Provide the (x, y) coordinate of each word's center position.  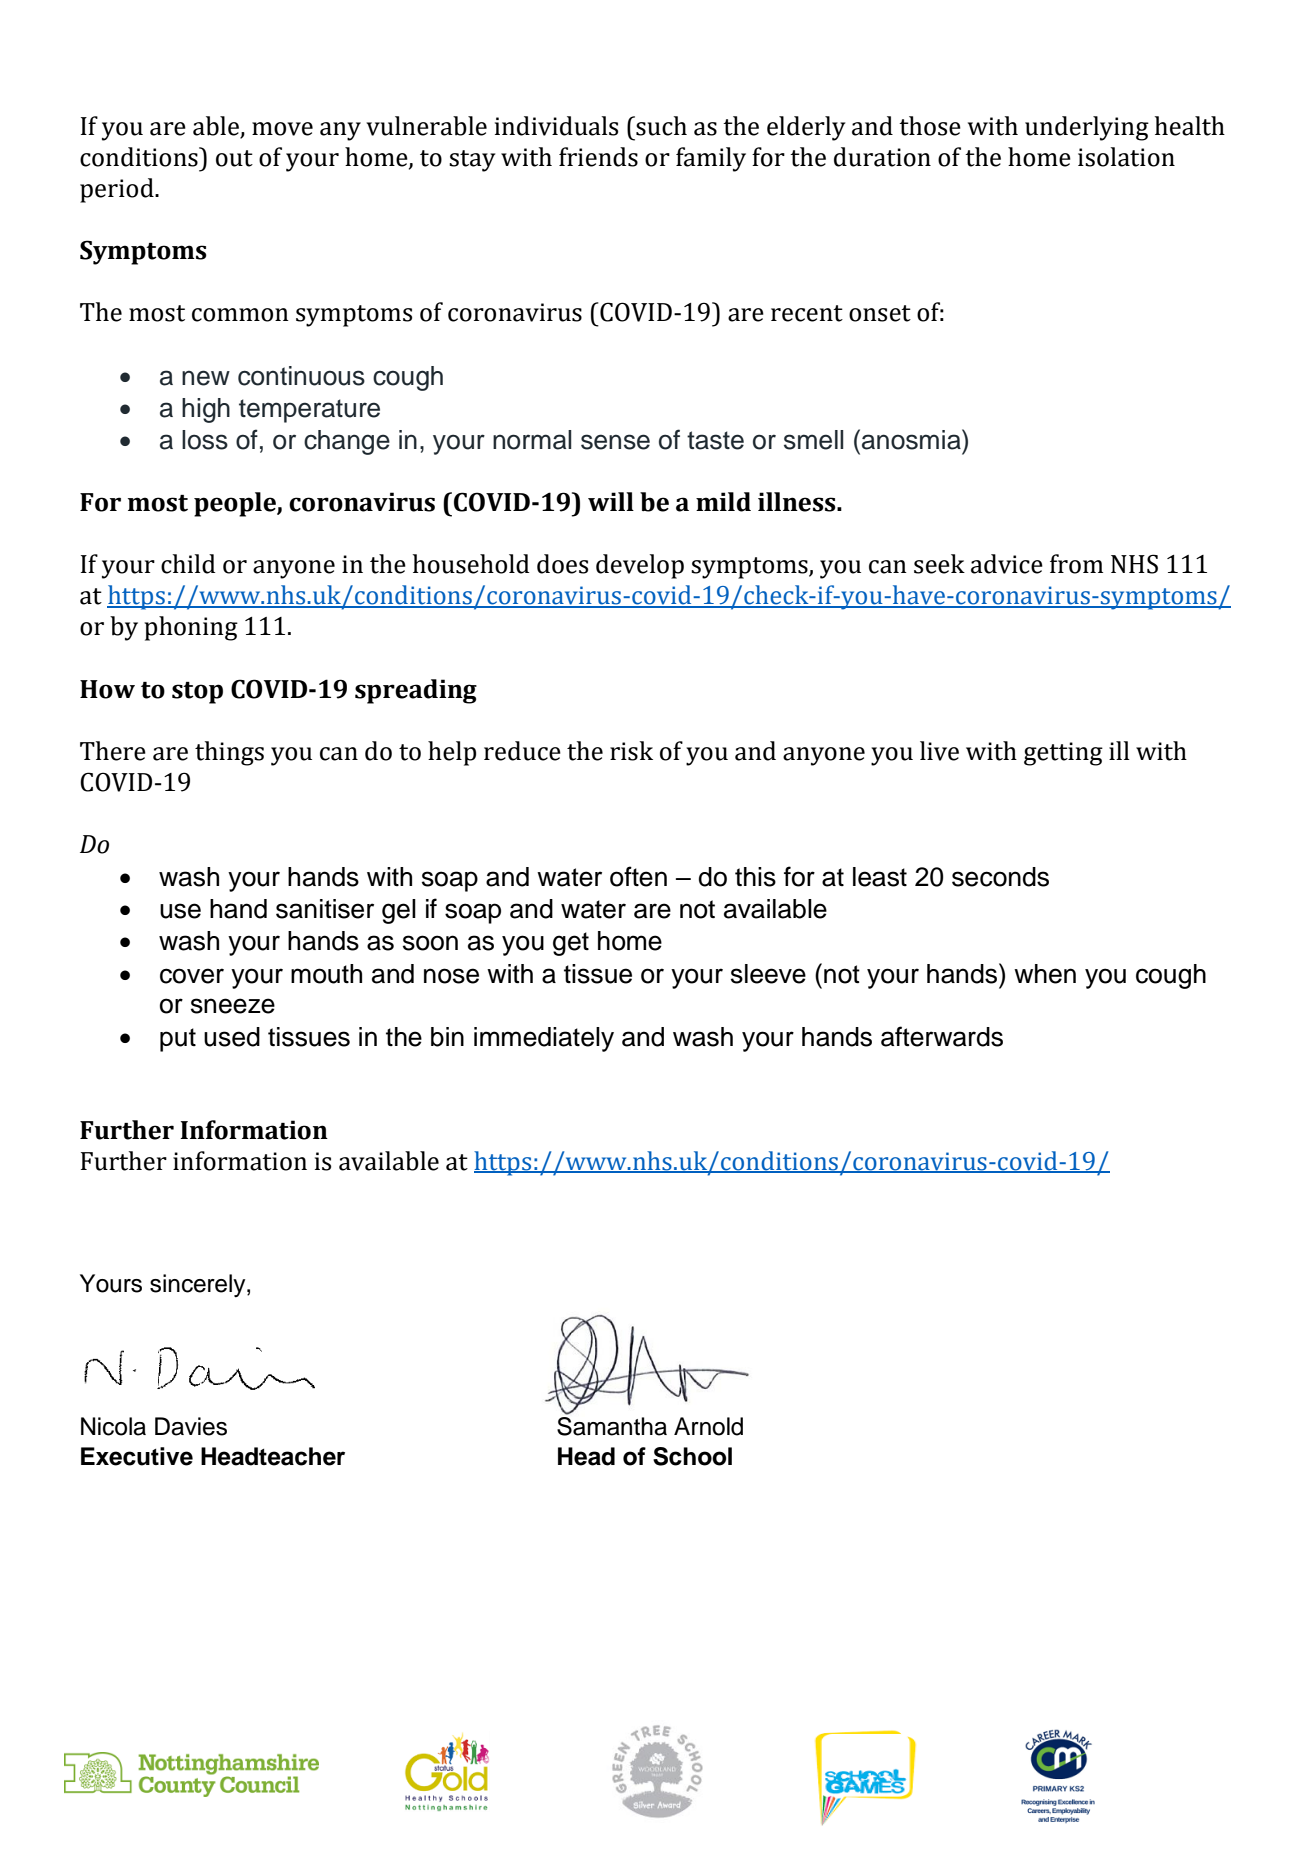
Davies (191, 1426)
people (236, 504)
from (1076, 564)
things (229, 753)
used (232, 1037)
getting (1063, 754)
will (611, 501)
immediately (544, 1039)
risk (631, 751)
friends (598, 157)
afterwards (942, 1036)
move (282, 129)
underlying (1087, 128)
